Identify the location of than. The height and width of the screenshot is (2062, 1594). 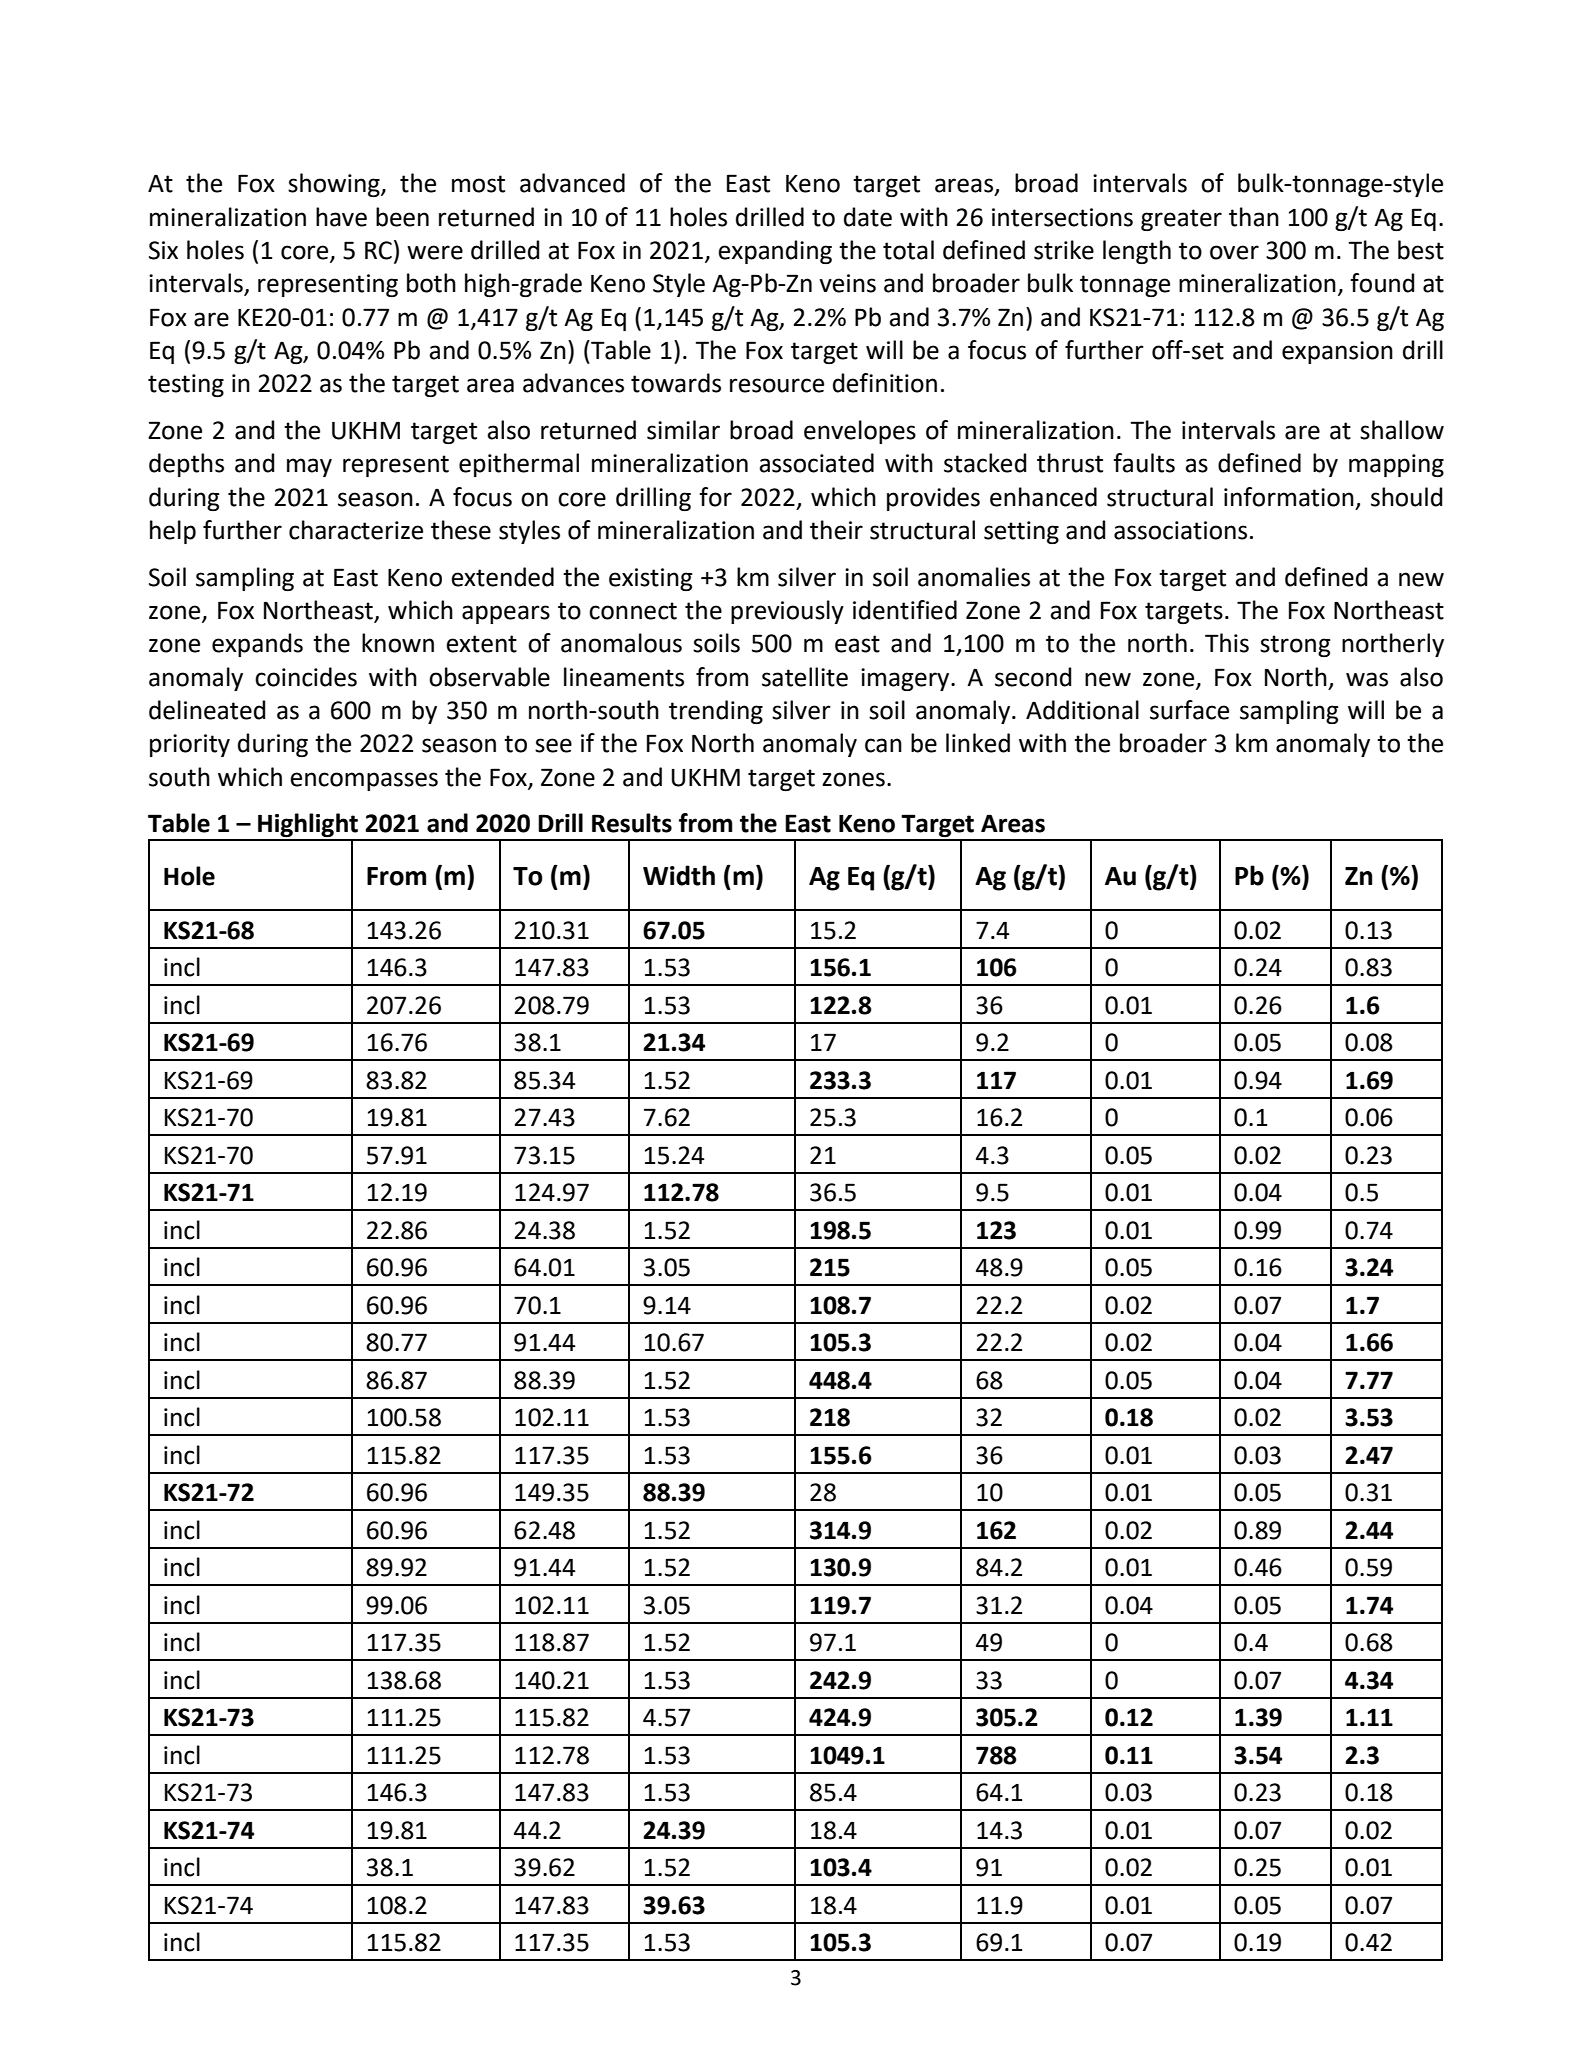
(1254, 217).
